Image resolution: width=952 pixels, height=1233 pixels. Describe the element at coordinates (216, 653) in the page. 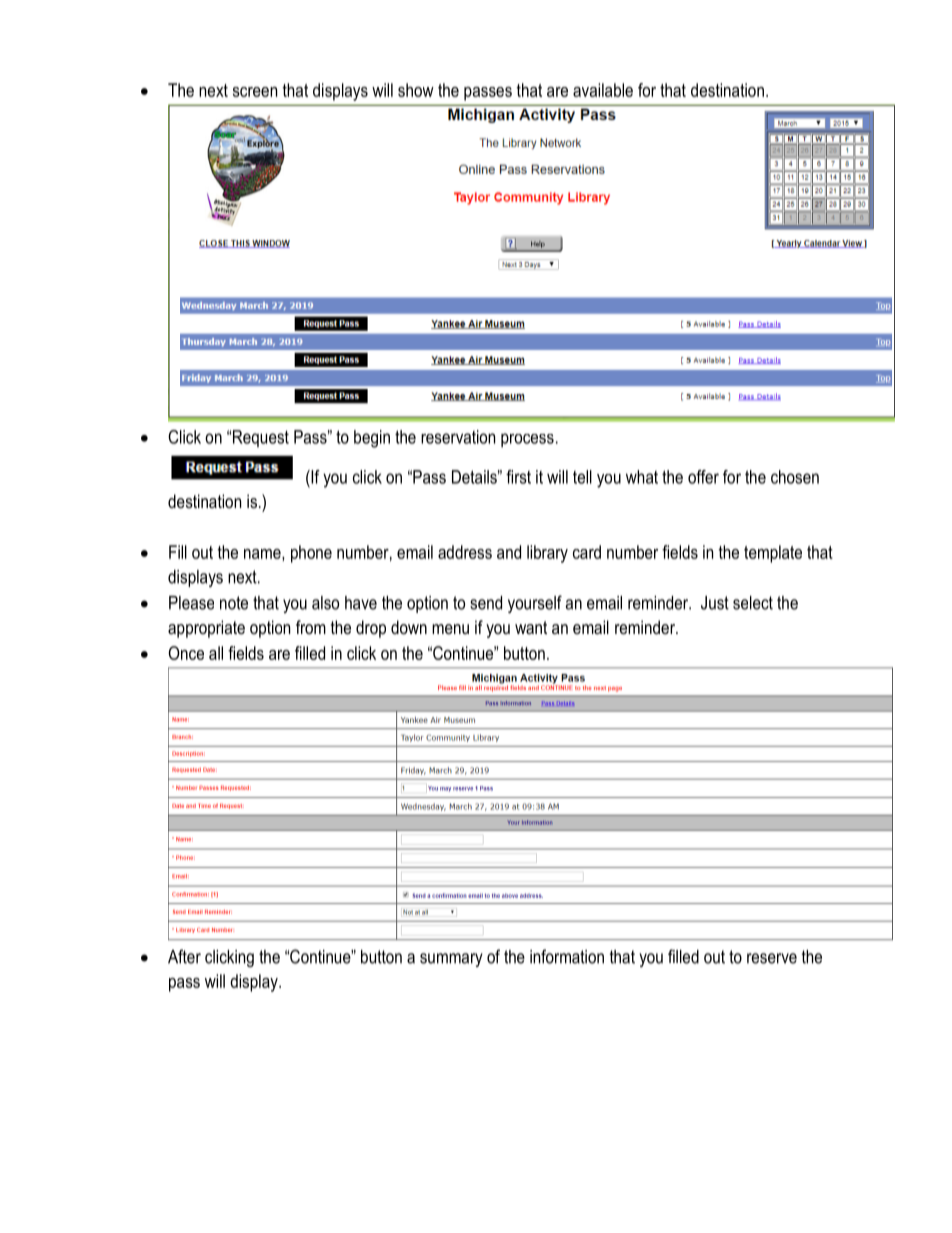

I see `all` at that location.
